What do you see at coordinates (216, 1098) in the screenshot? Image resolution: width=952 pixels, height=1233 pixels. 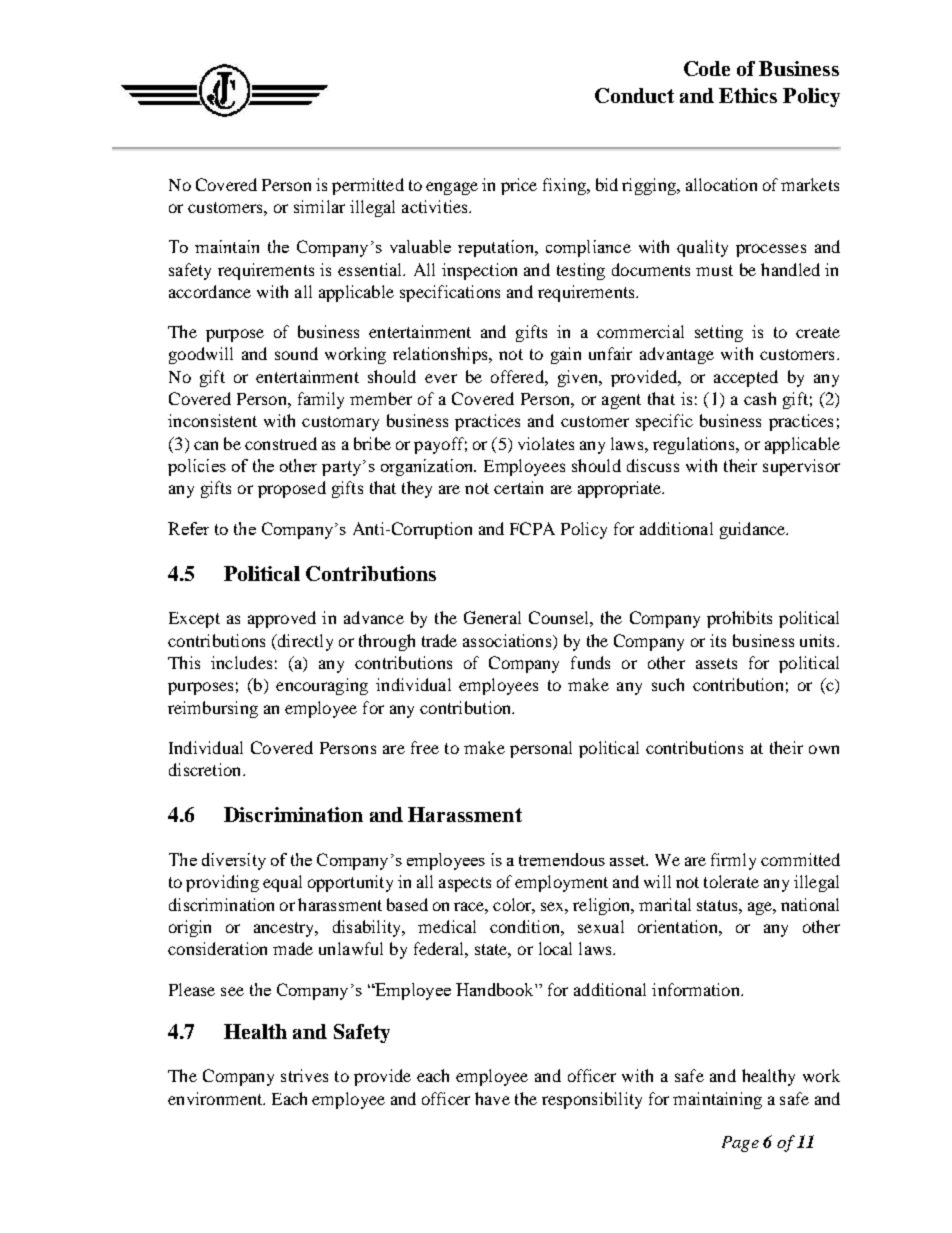 I see `environment` at bounding box center [216, 1098].
